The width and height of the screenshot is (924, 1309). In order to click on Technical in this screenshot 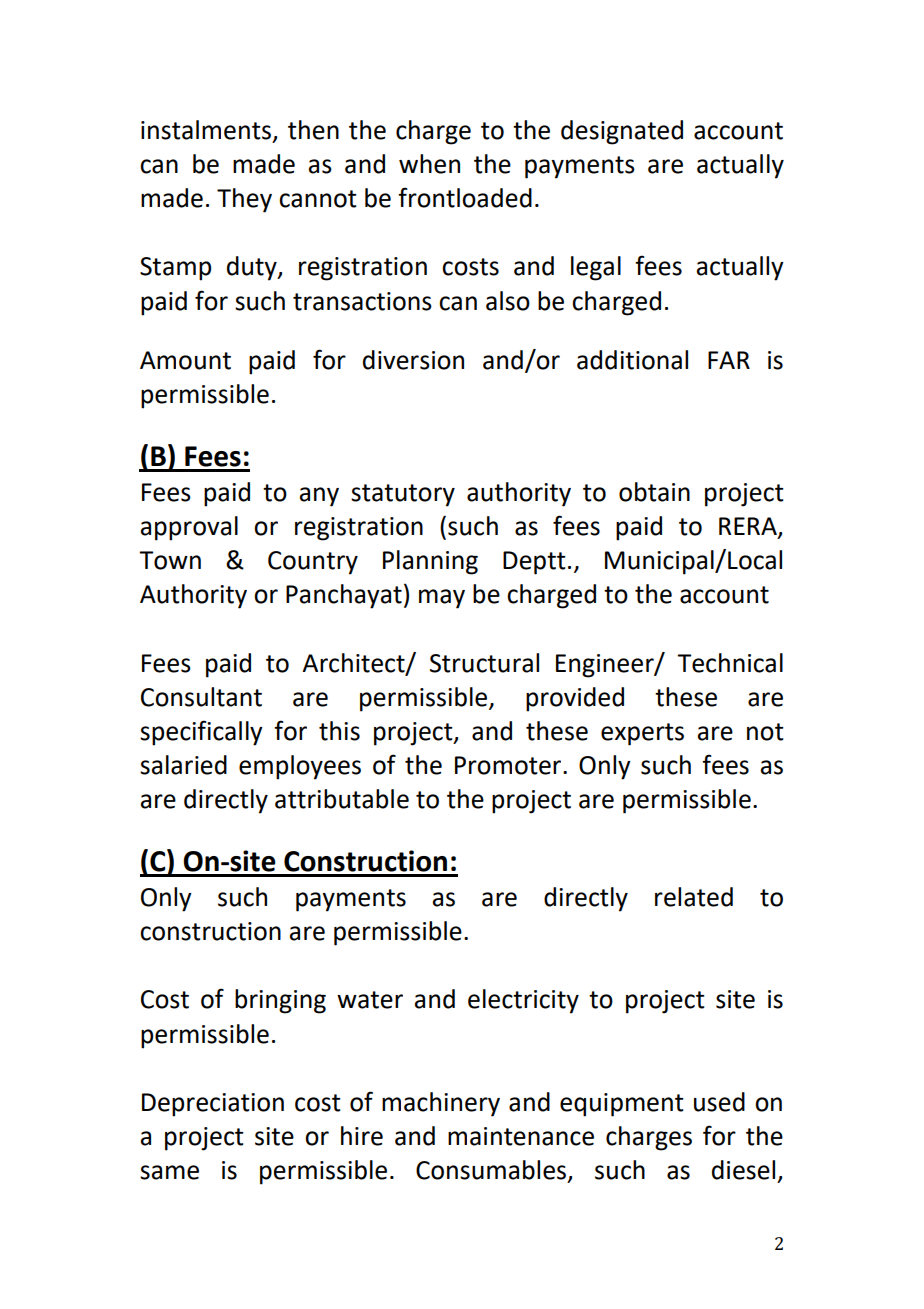, I will do `click(730, 663)`.
